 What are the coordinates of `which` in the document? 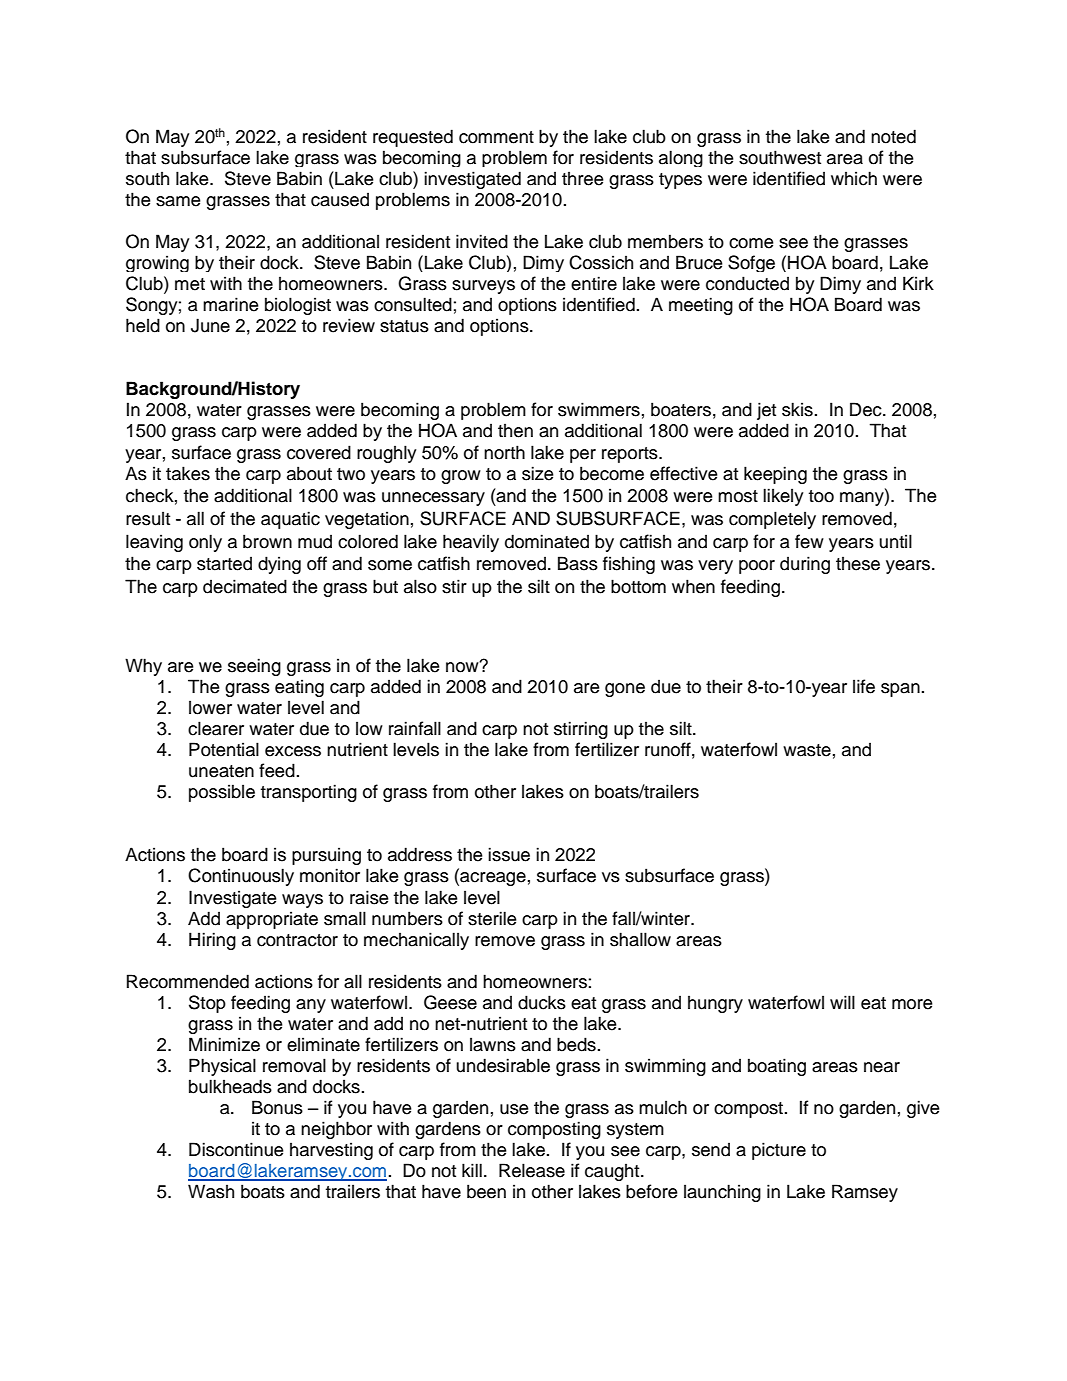 It's located at (854, 178).
